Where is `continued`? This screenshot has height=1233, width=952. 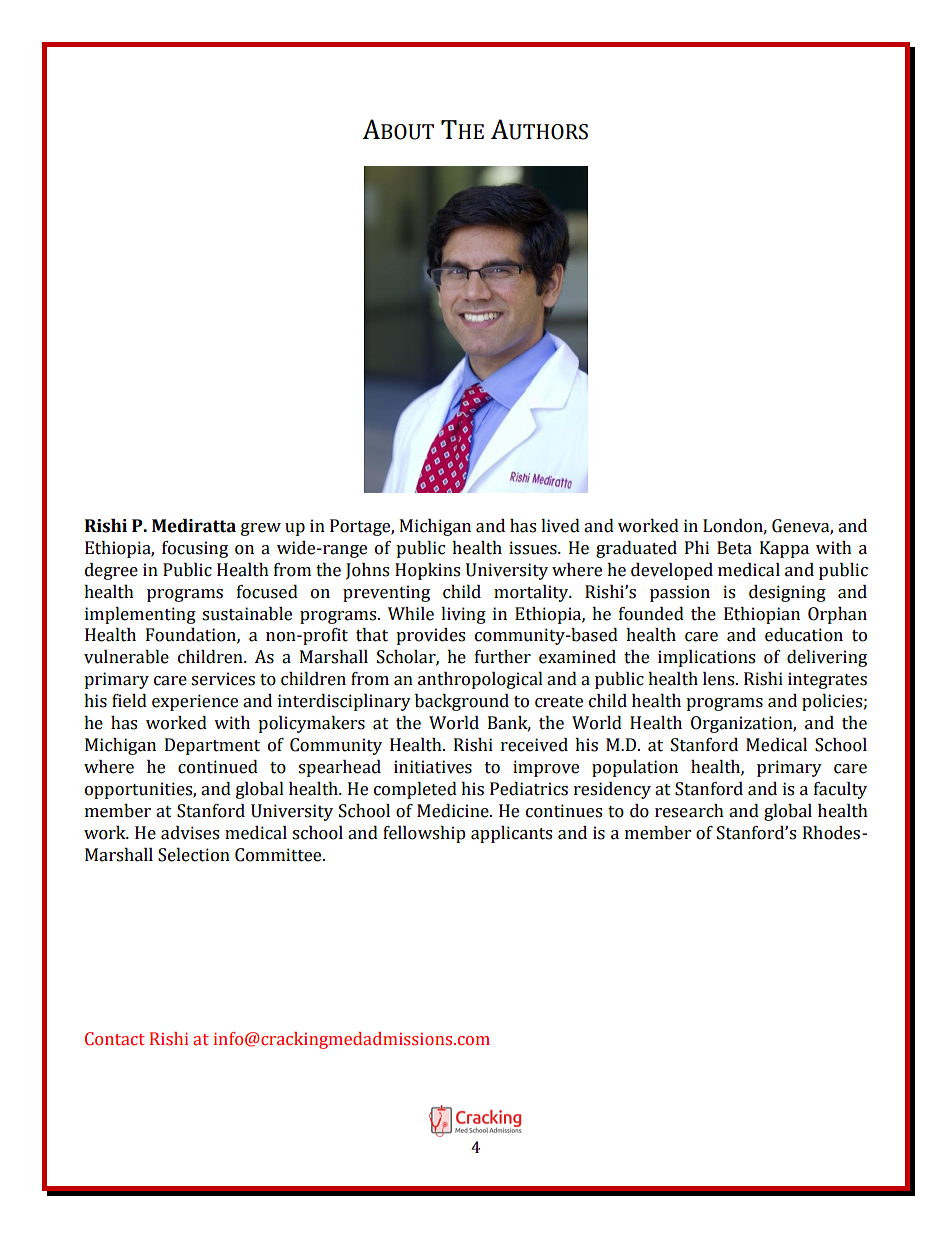 continued is located at coordinates (218, 767).
